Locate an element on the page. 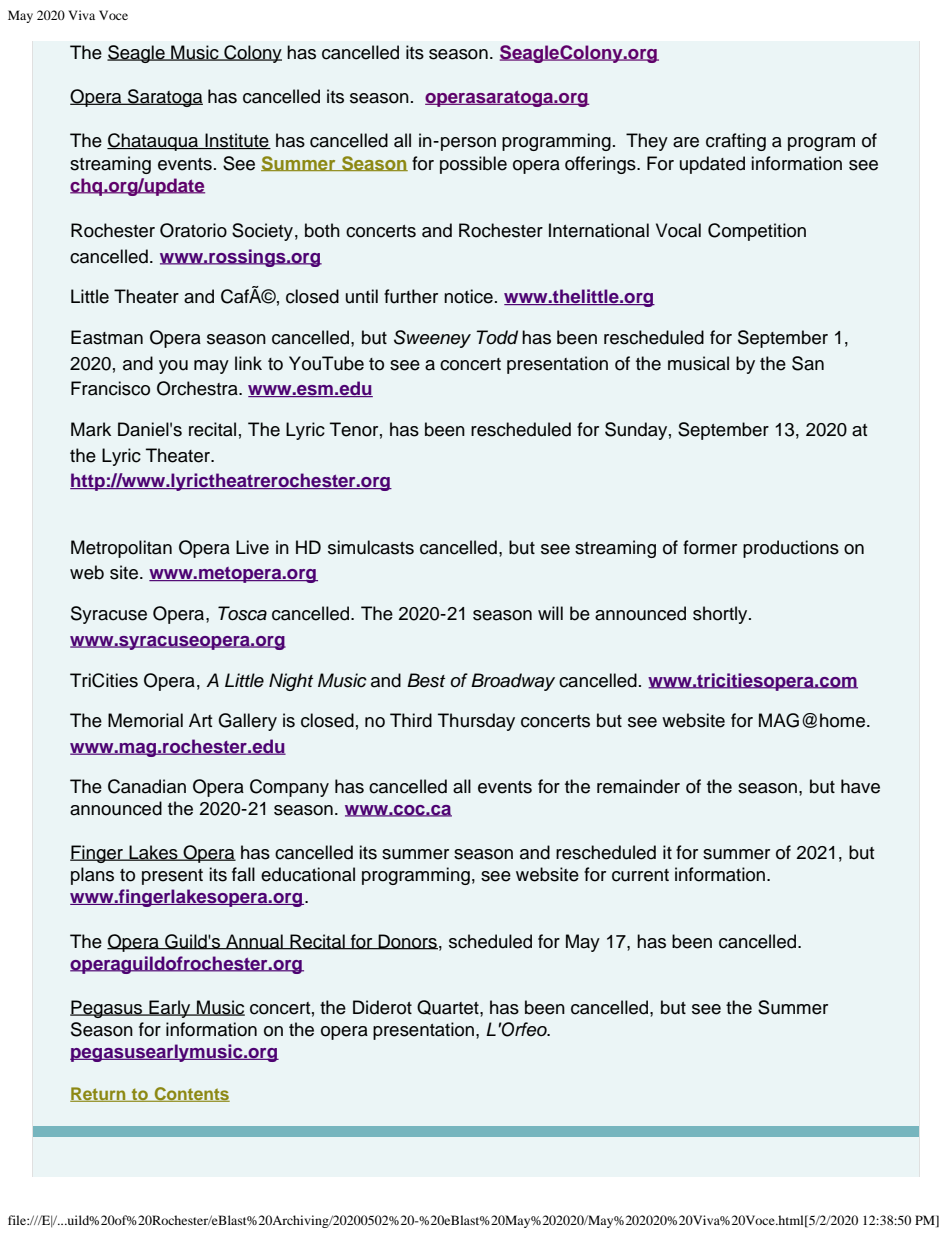 This document has height=1233, width=952. Thursday is located at coordinates (476, 722).
